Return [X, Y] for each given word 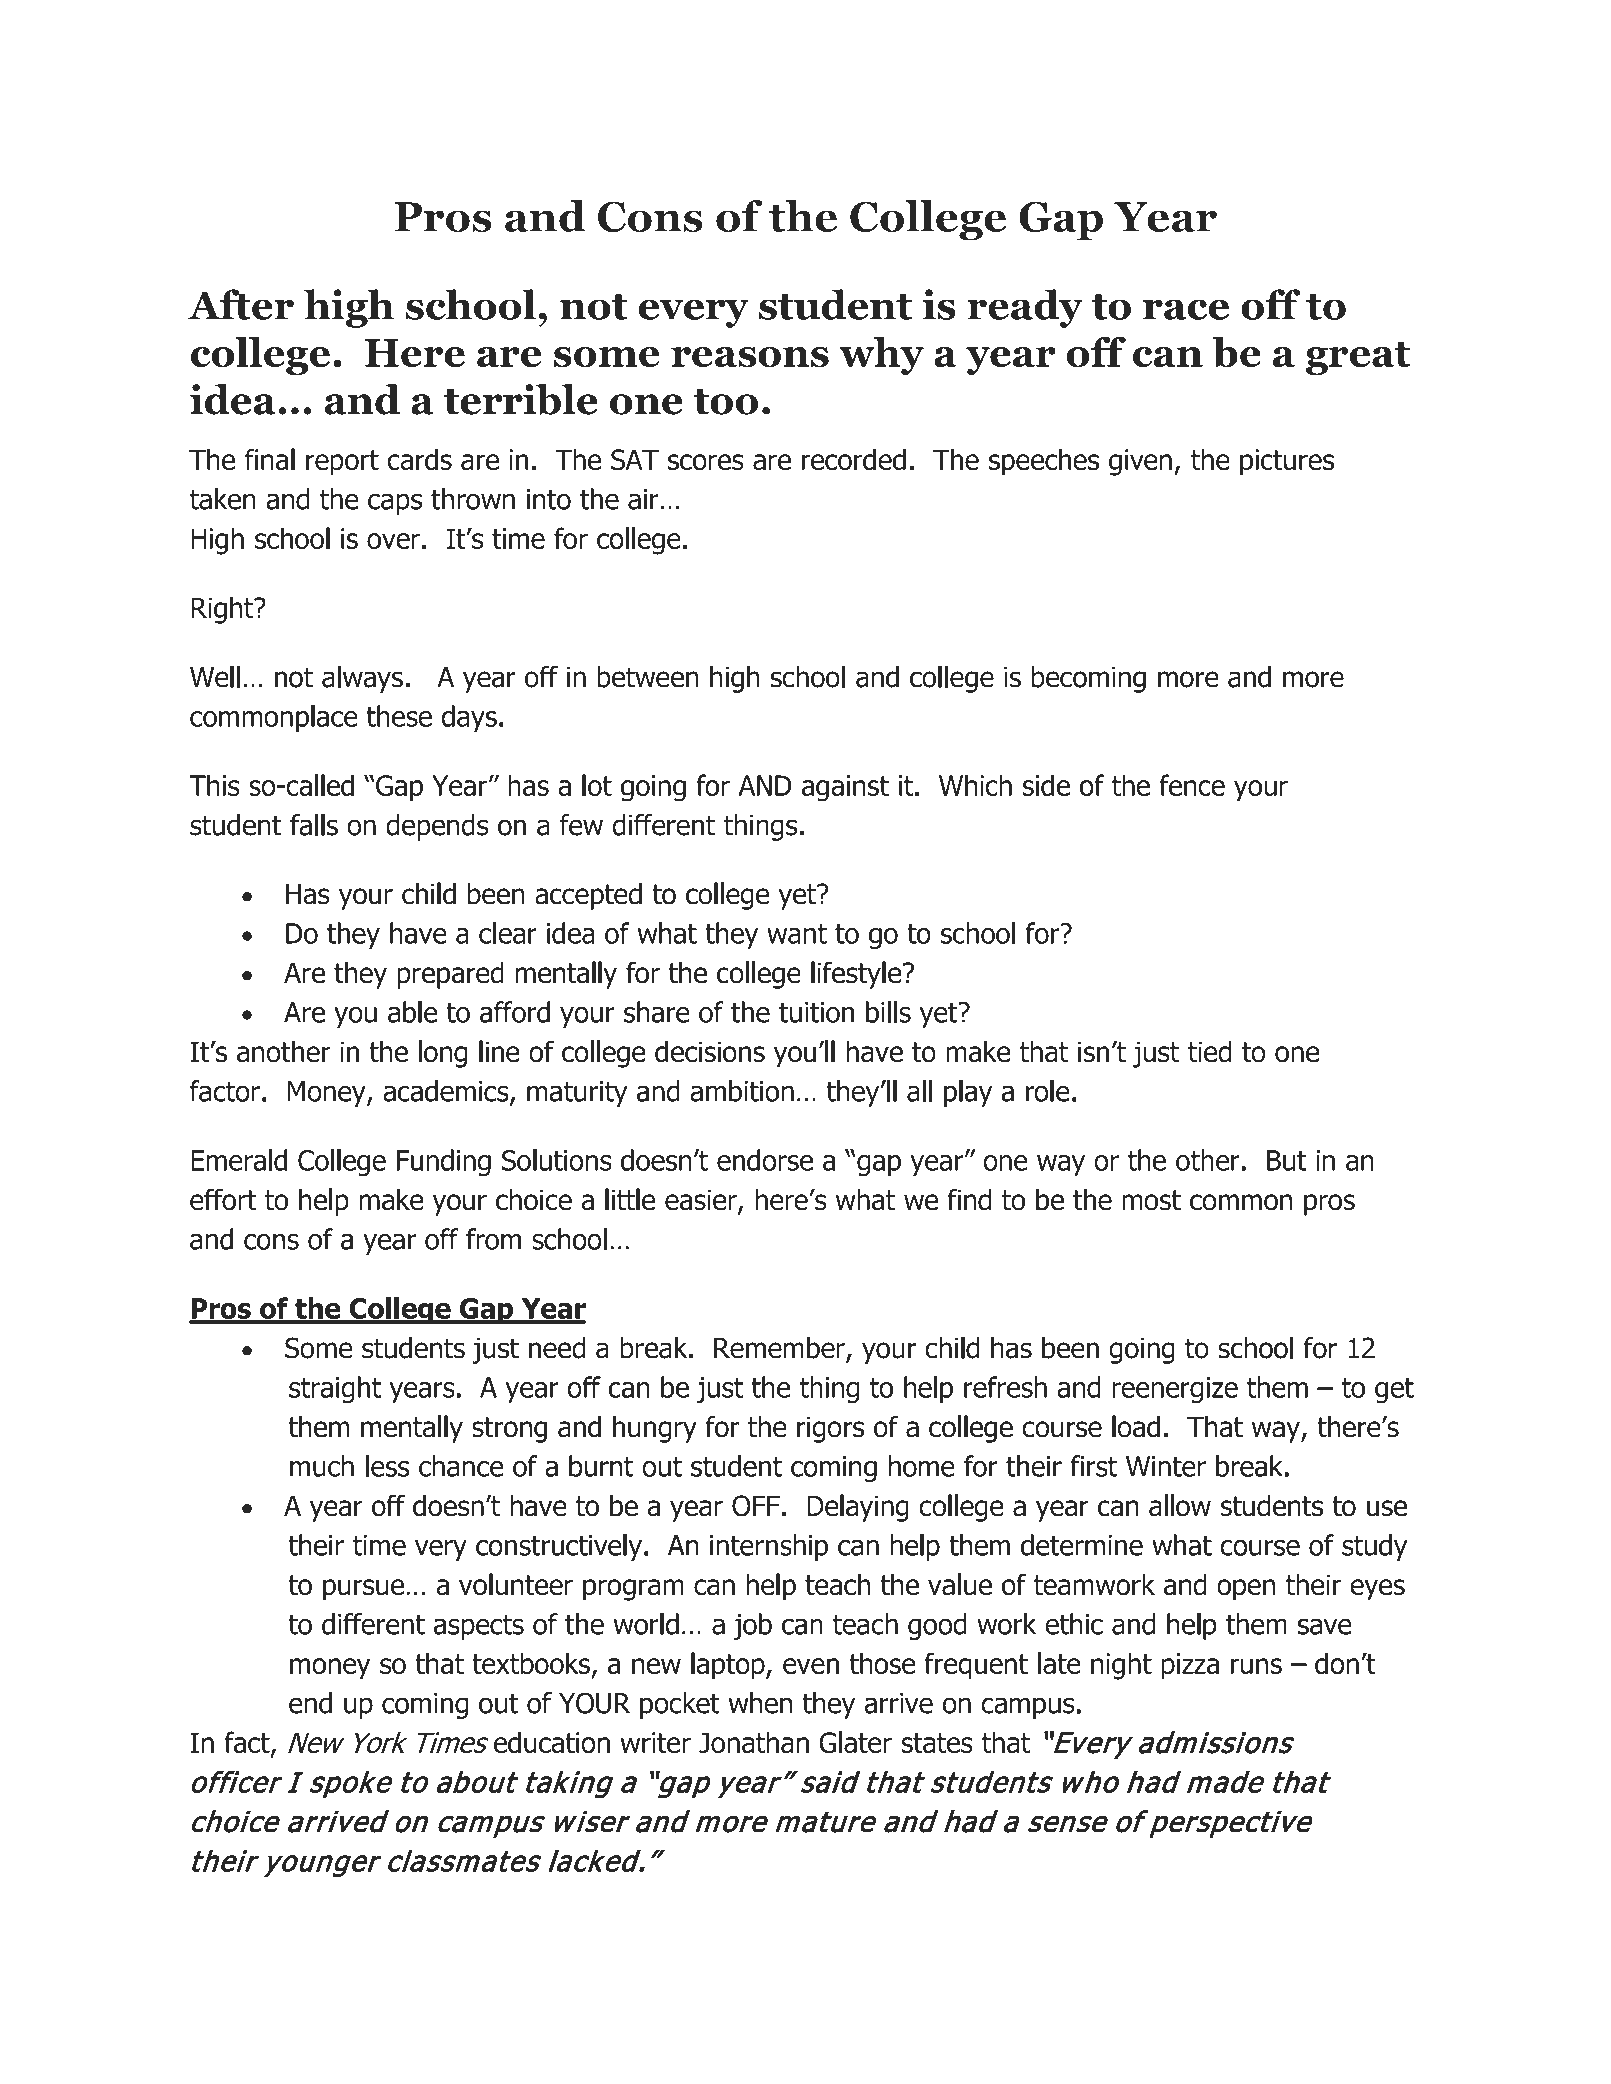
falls [314, 825]
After [241, 304]
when [760, 1703]
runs [1256, 1666]
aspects [479, 1627]
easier [702, 1201]
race [1186, 309]
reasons [750, 357]
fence [1192, 785]
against [845, 788]
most [1151, 1200]
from [493, 1239]
